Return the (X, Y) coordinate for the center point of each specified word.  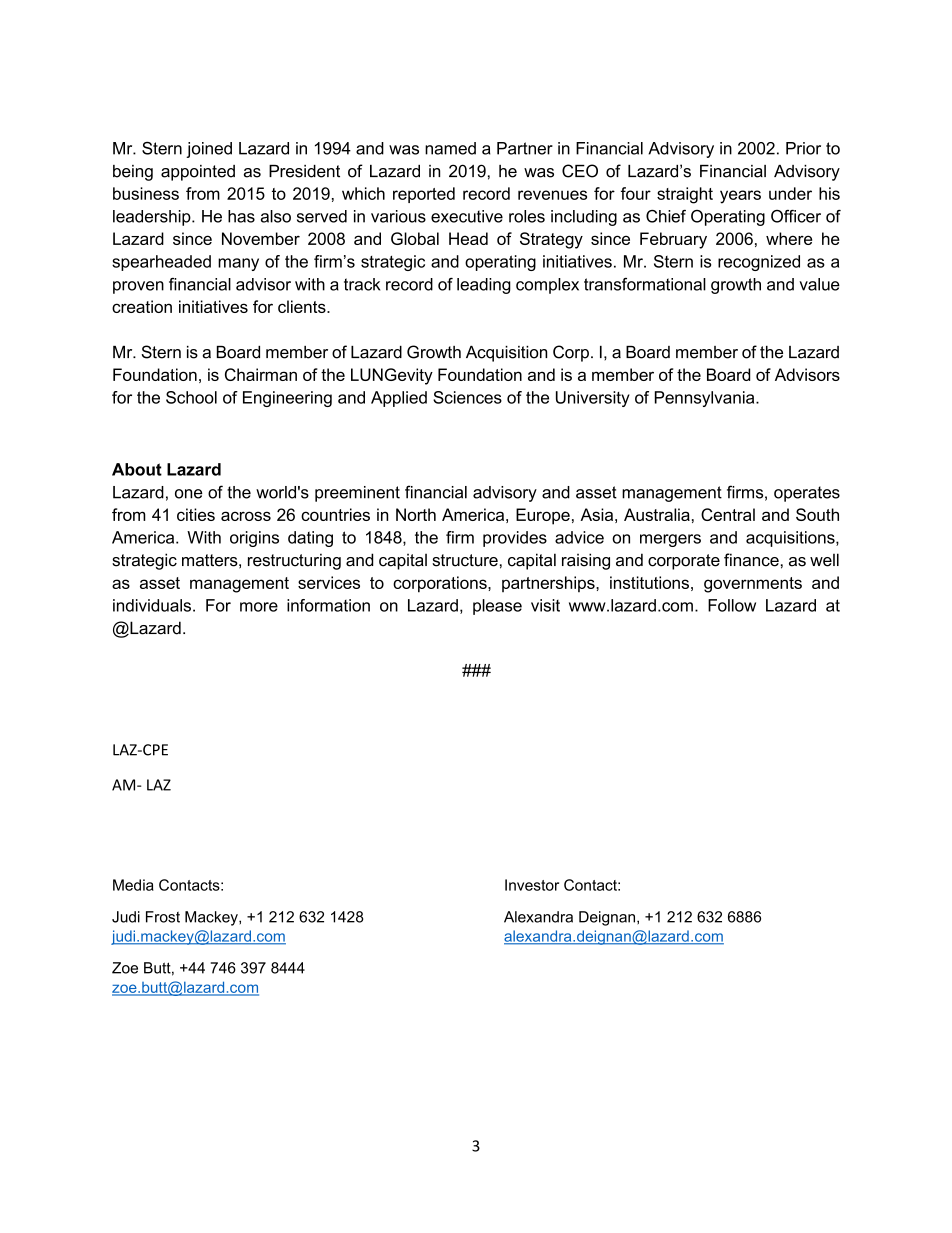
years (740, 197)
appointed (198, 173)
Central (728, 514)
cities (196, 514)
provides (515, 539)
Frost (163, 917)
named (450, 148)
